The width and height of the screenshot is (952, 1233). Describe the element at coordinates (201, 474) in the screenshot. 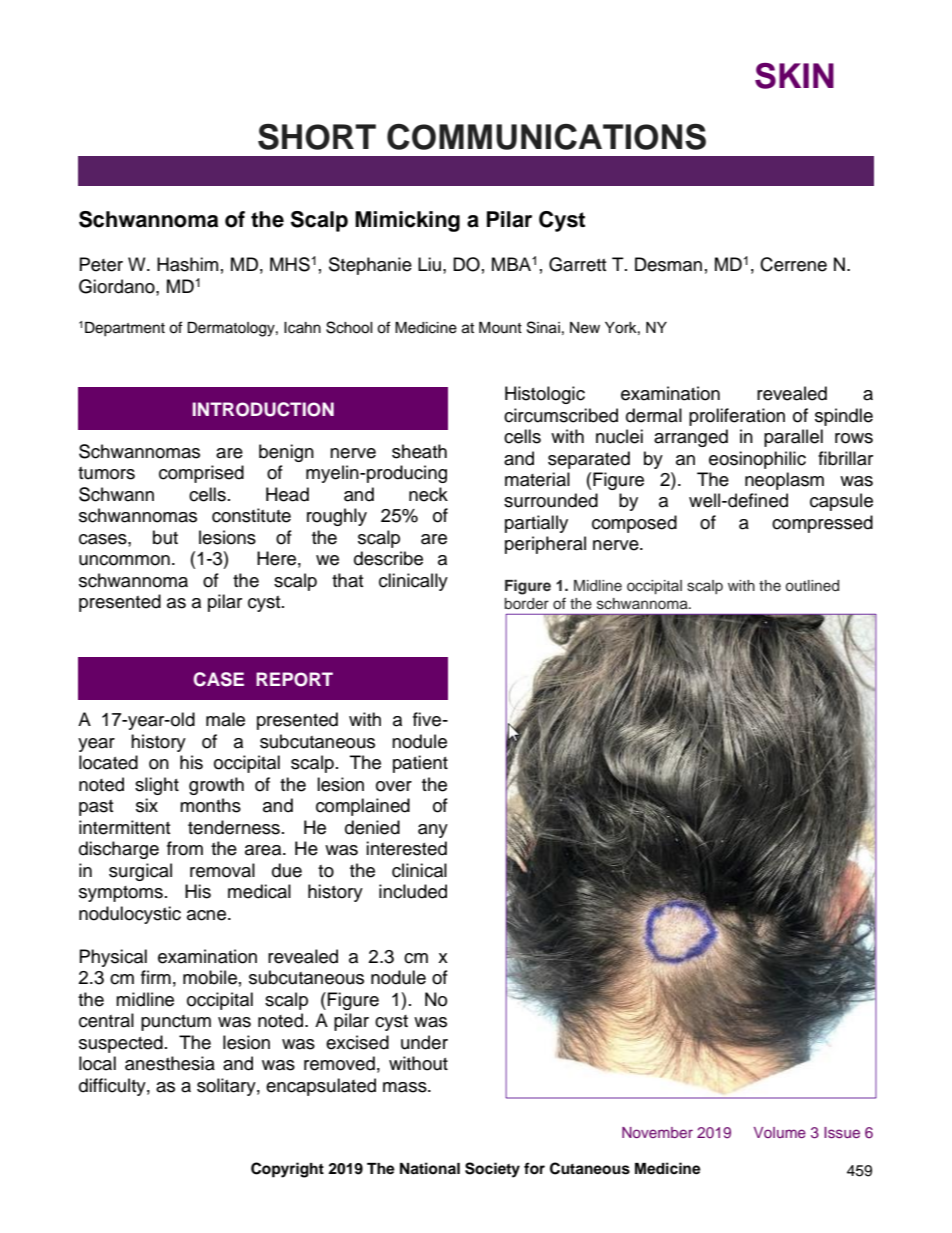

I see `comprised` at that location.
